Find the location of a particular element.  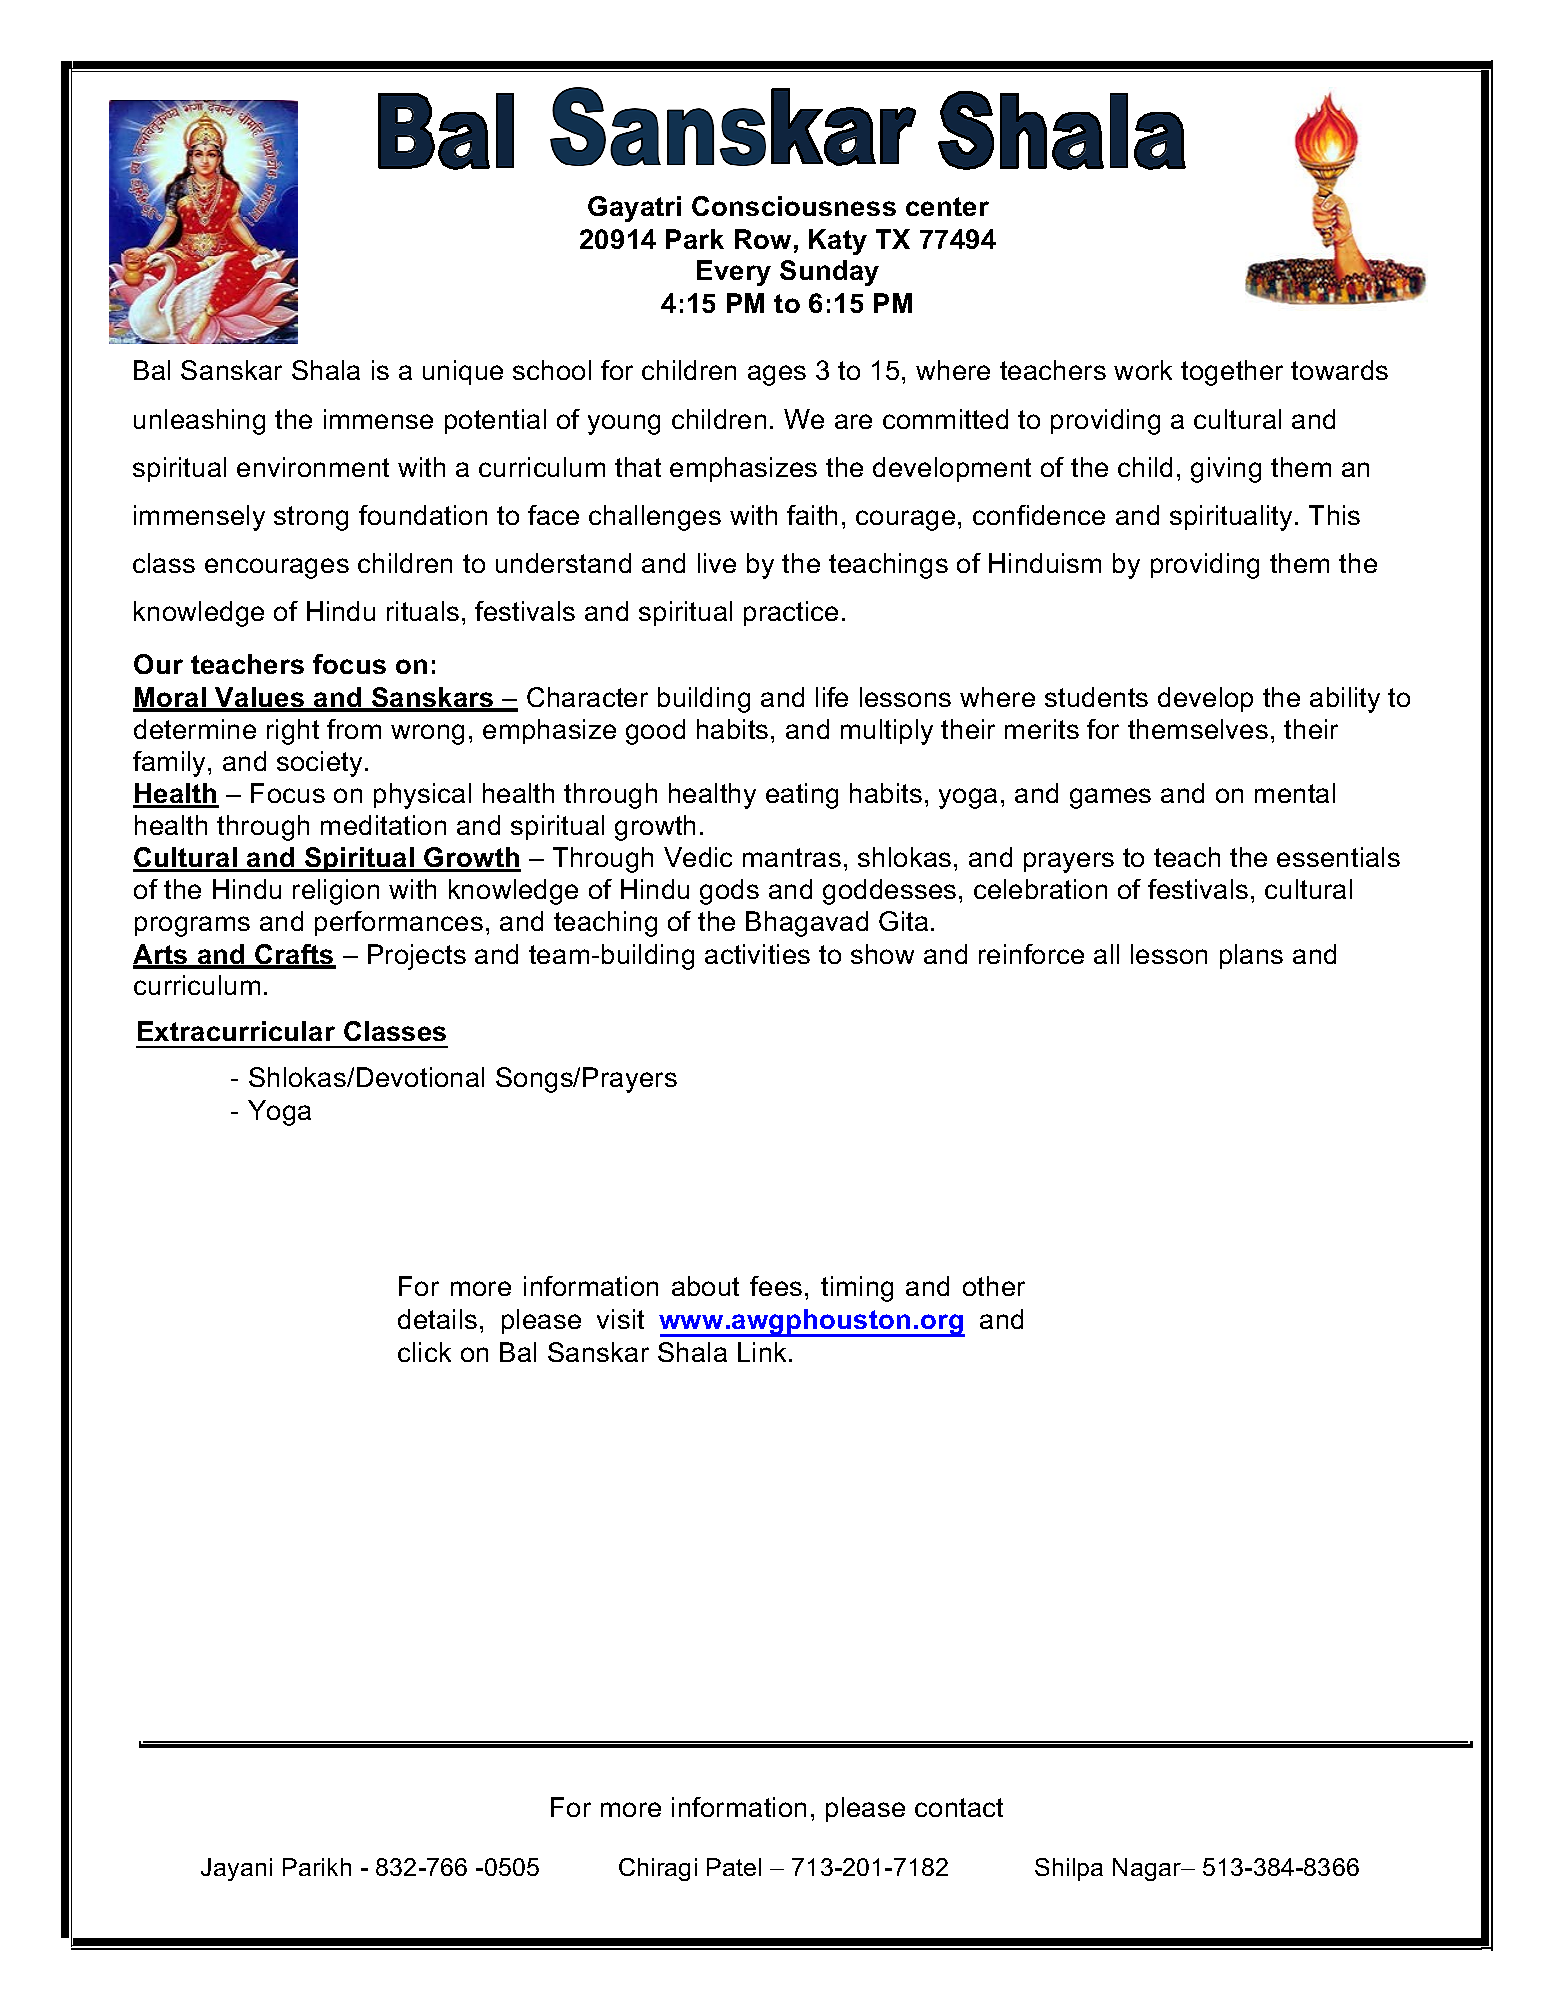

unique is located at coordinates (463, 372).
